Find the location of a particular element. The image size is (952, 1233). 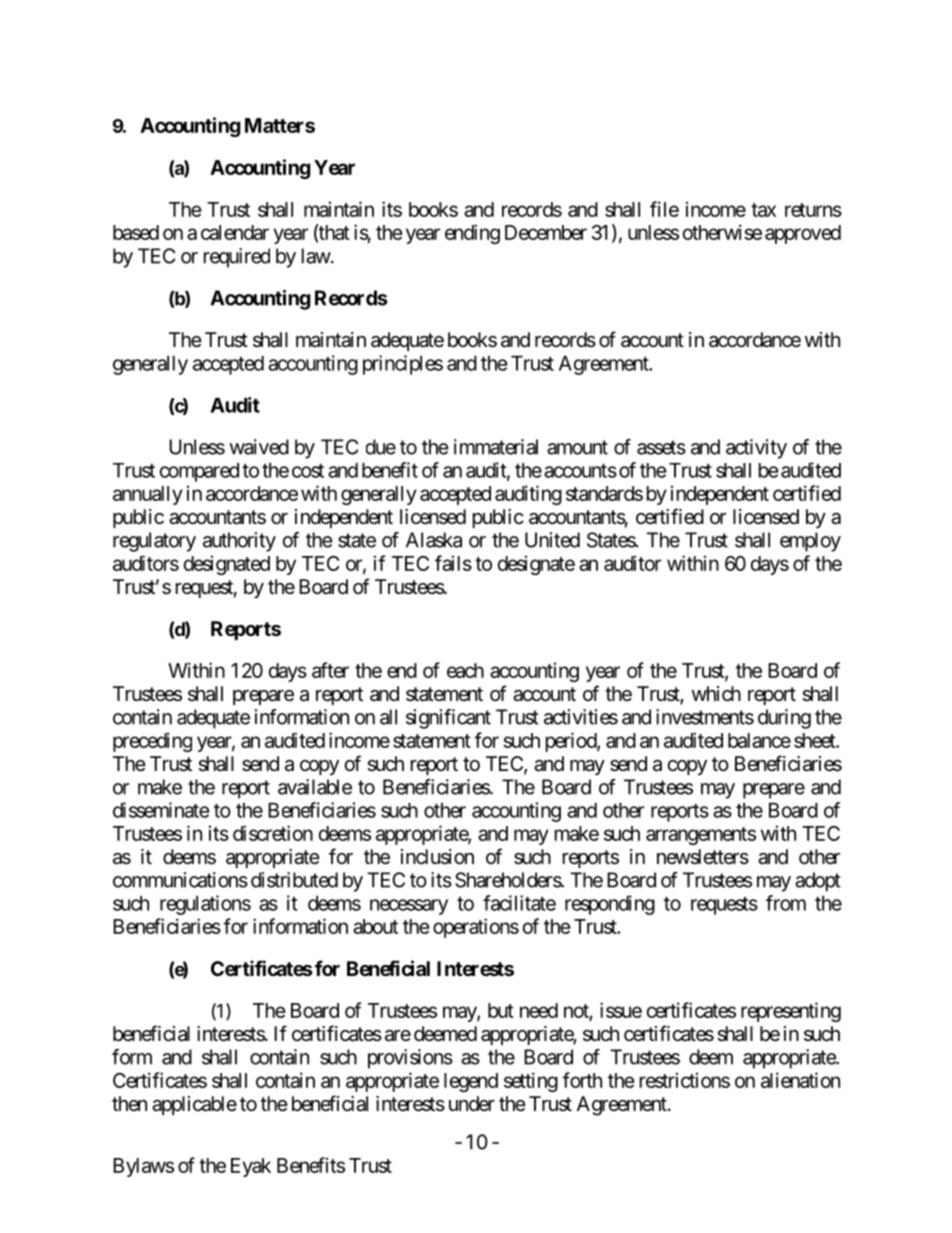

legend is located at coordinates (471, 1082).
